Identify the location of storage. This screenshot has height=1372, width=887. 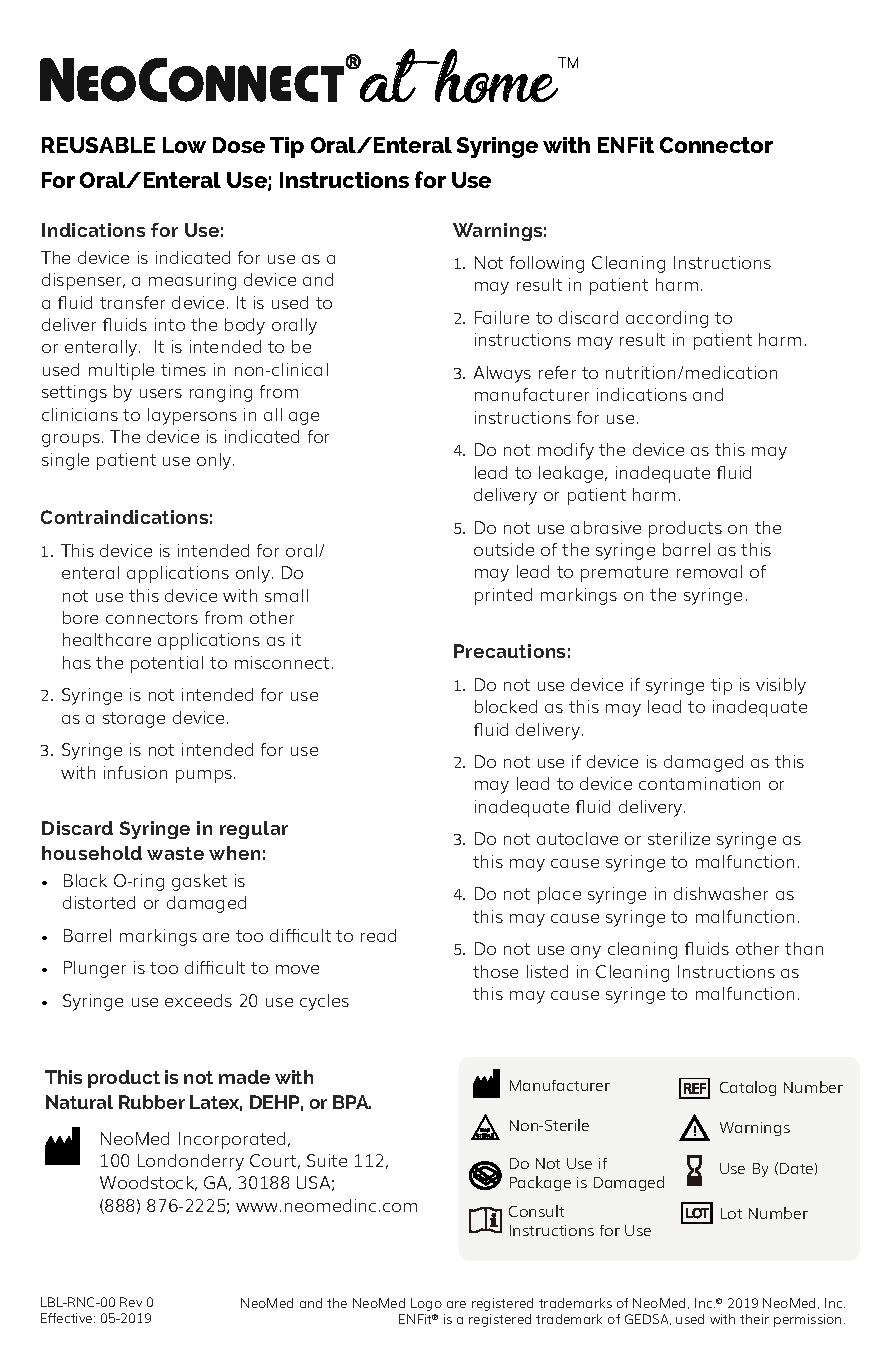
(134, 720).
